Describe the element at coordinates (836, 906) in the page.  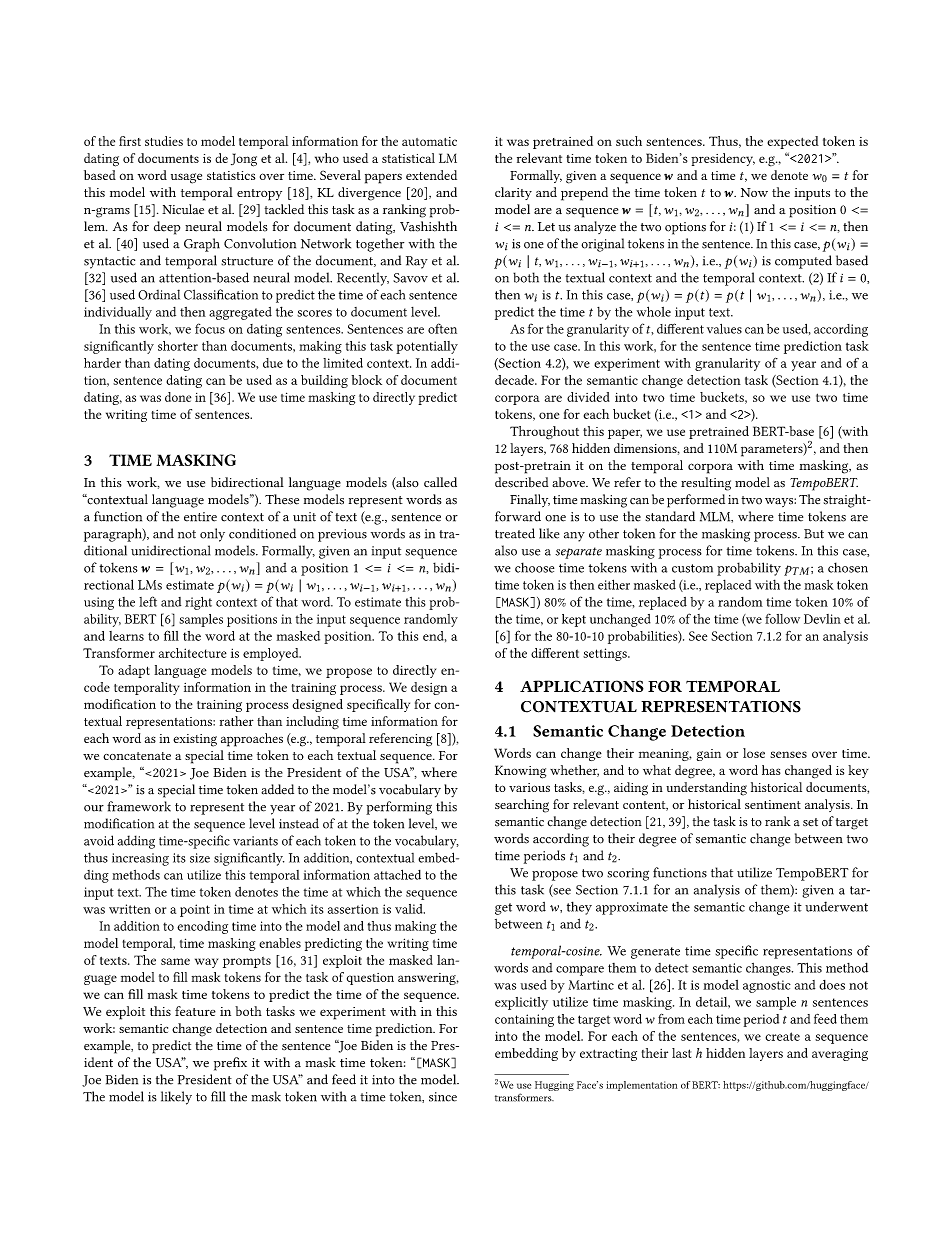
I see `underwent` at that location.
